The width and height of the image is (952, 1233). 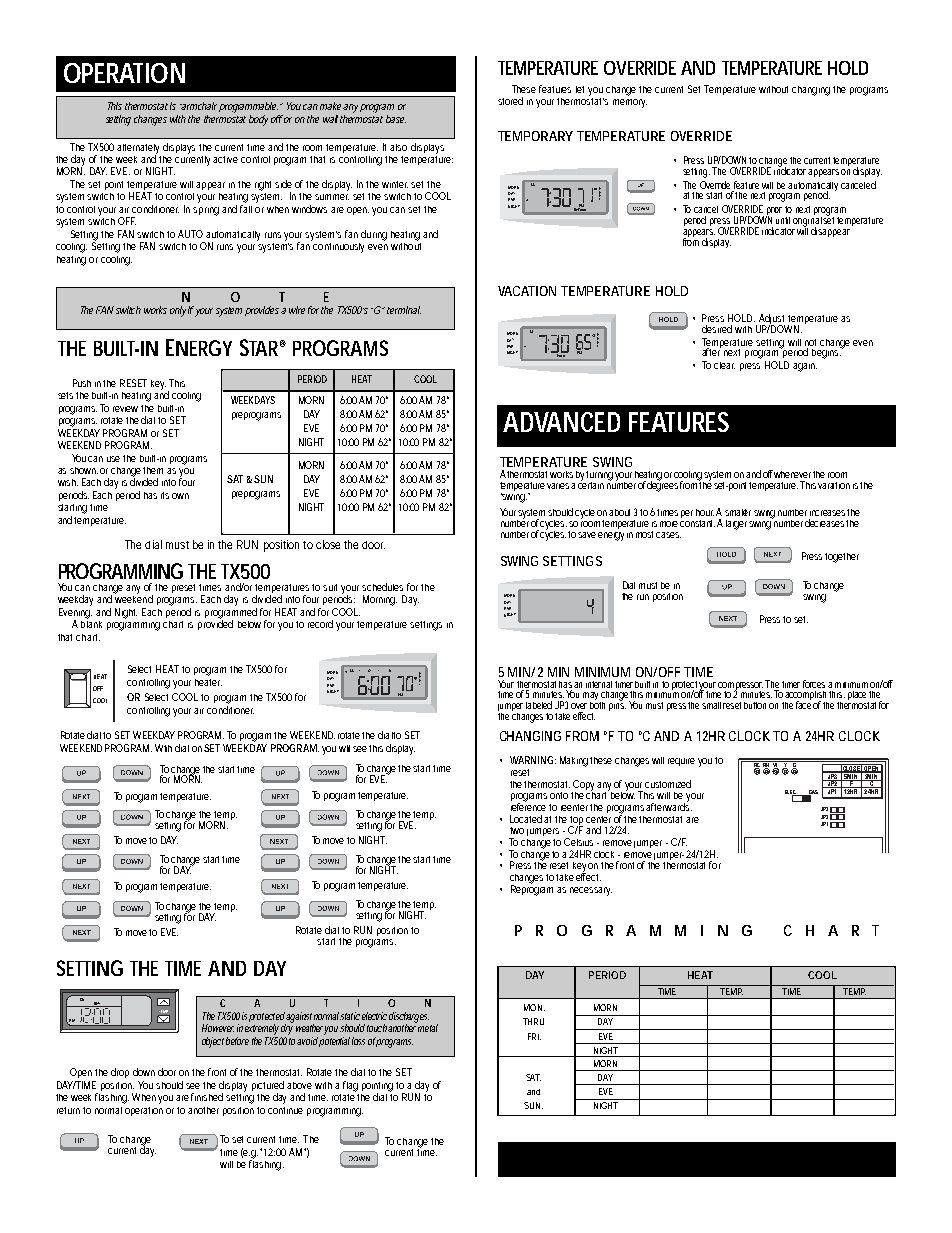 I want to click on stored, so click(x=510, y=101).
